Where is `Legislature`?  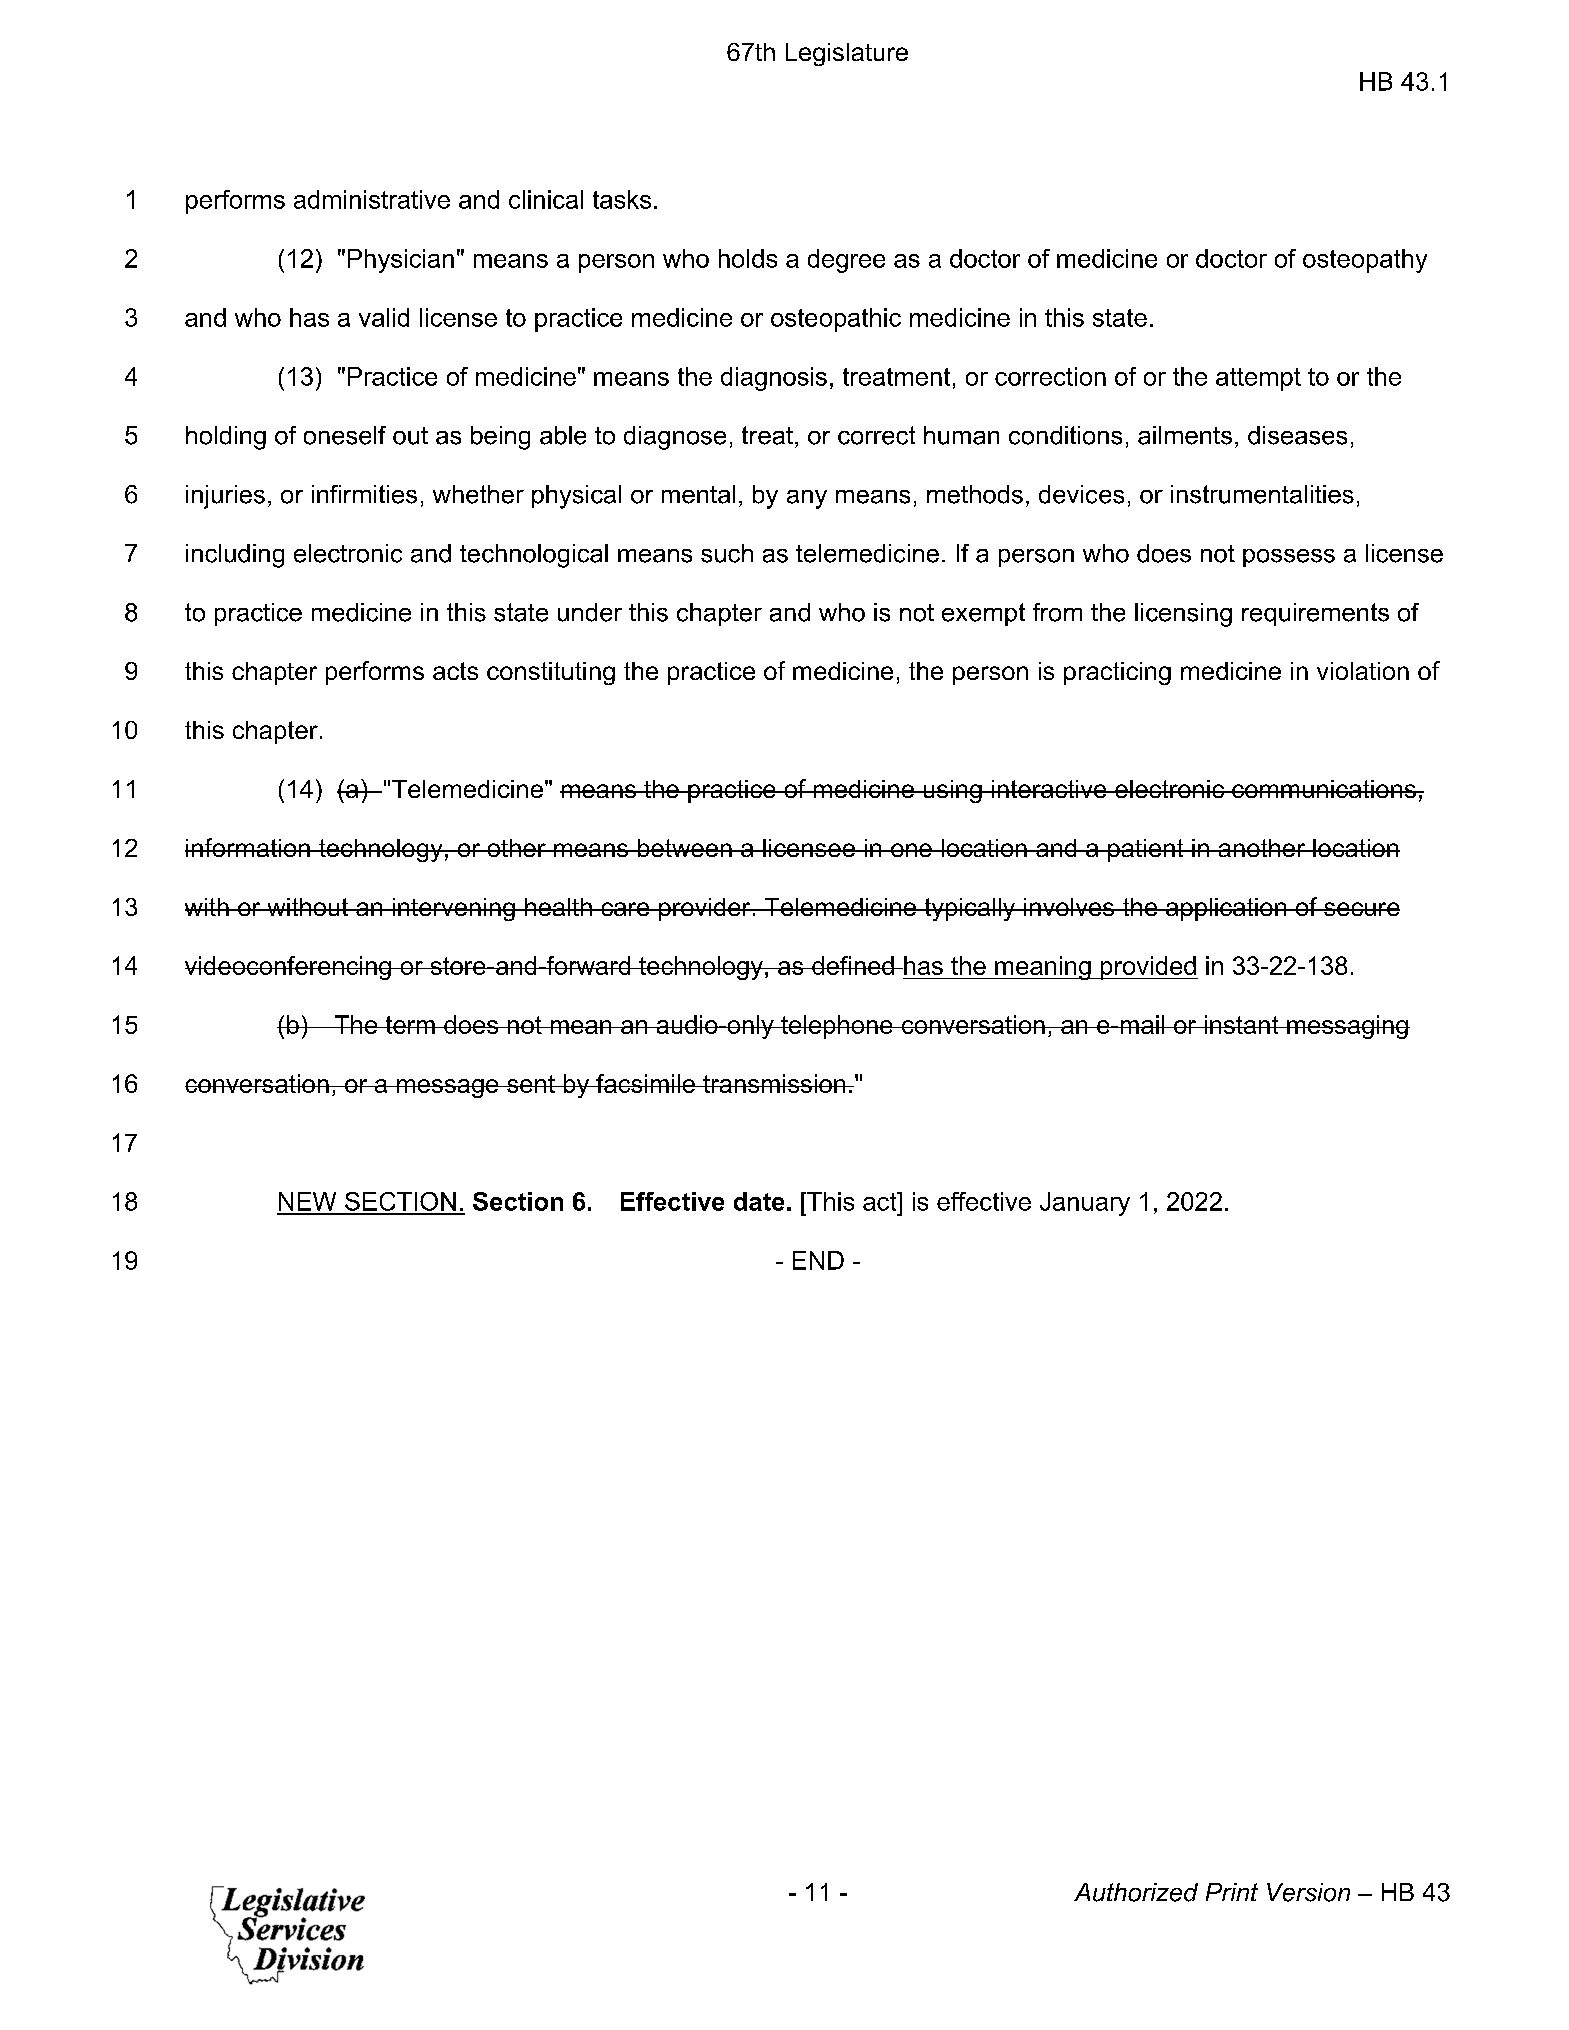
Legislature is located at coordinates (847, 54).
